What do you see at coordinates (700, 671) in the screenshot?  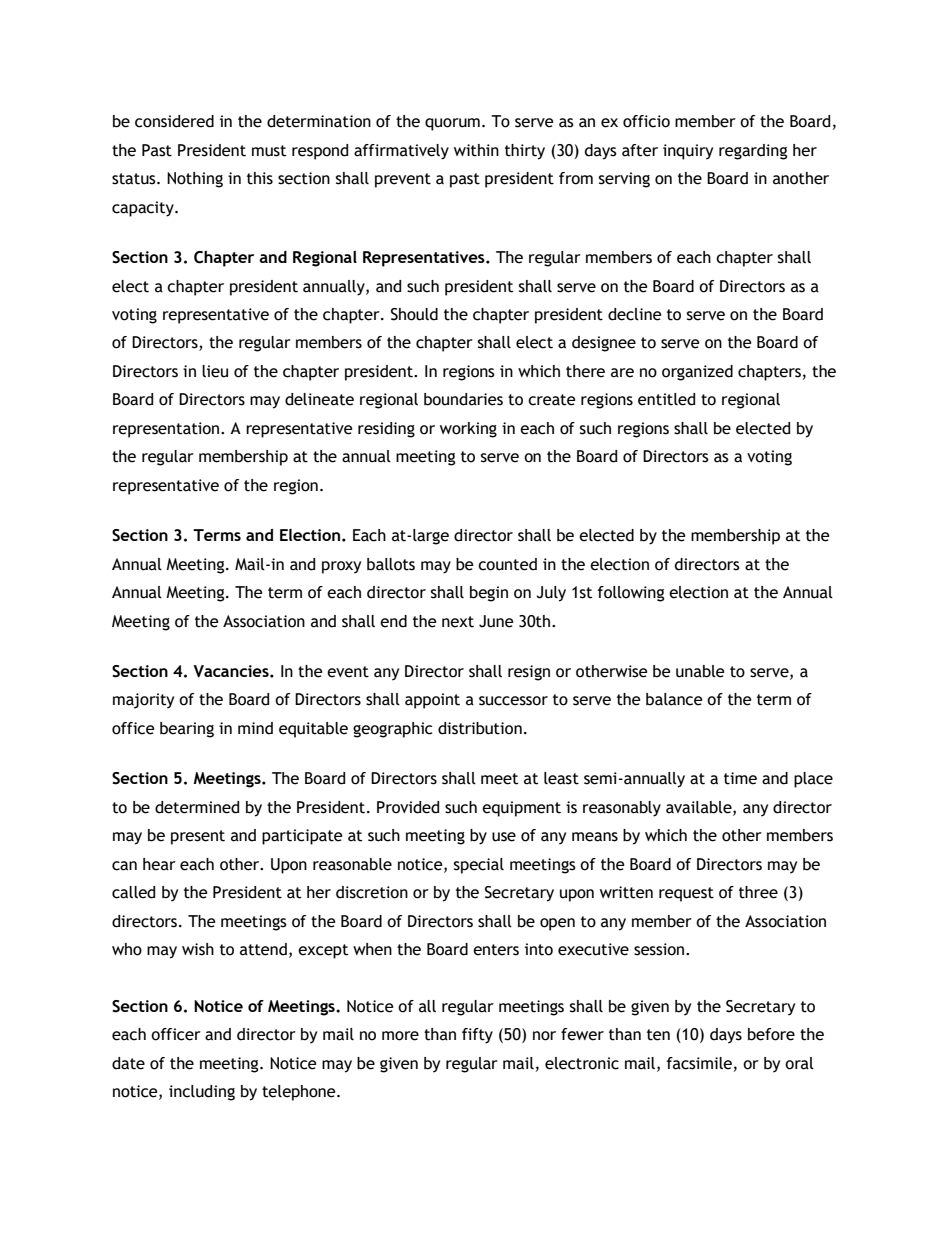 I see `unable` at bounding box center [700, 671].
